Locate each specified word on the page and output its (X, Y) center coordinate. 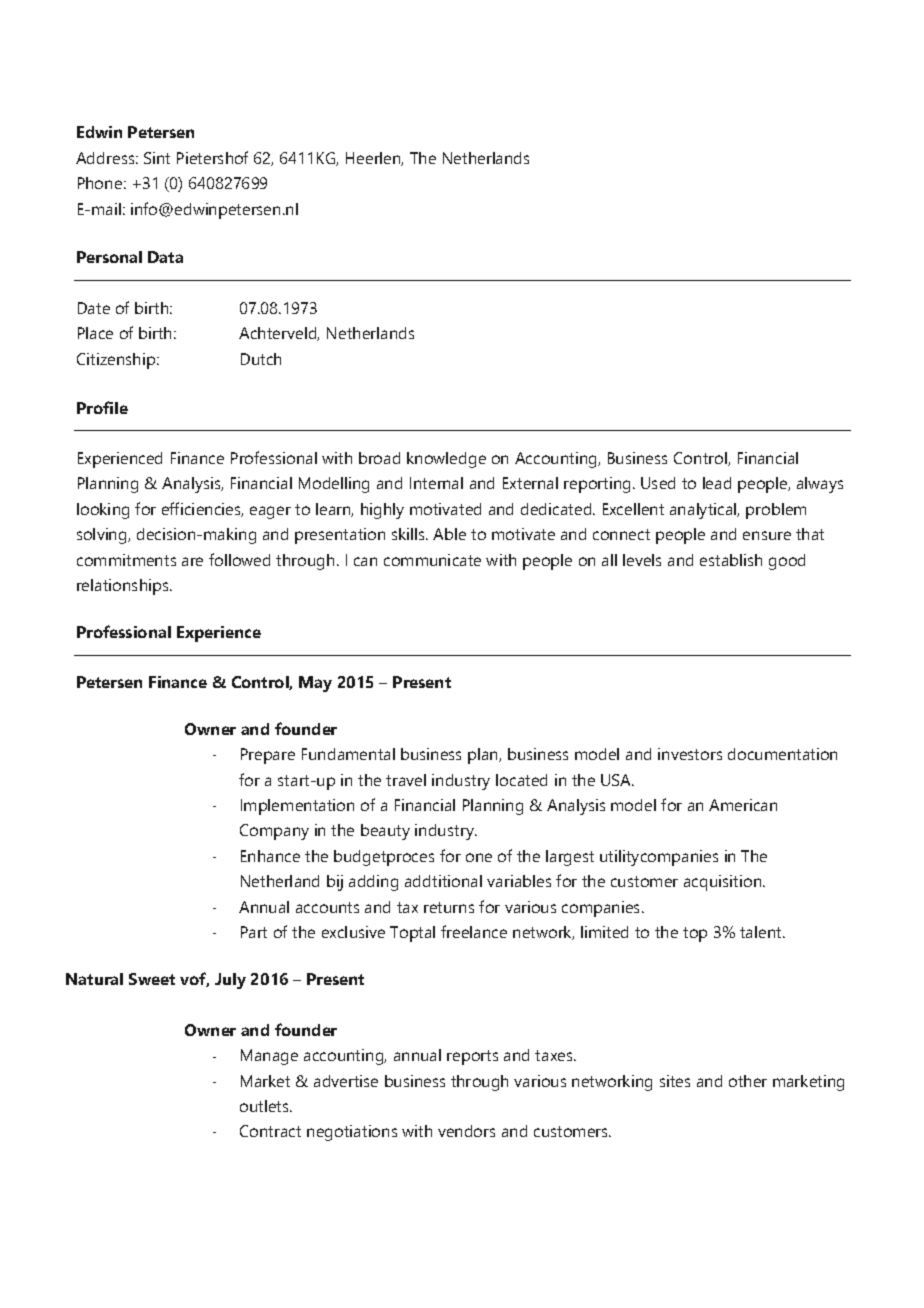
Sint (157, 158)
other (748, 1081)
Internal (436, 483)
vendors (466, 1131)
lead (717, 483)
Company (274, 832)
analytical (704, 511)
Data (165, 257)
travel (406, 780)
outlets (265, 1106)
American (743, 805)
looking (103, 511)
